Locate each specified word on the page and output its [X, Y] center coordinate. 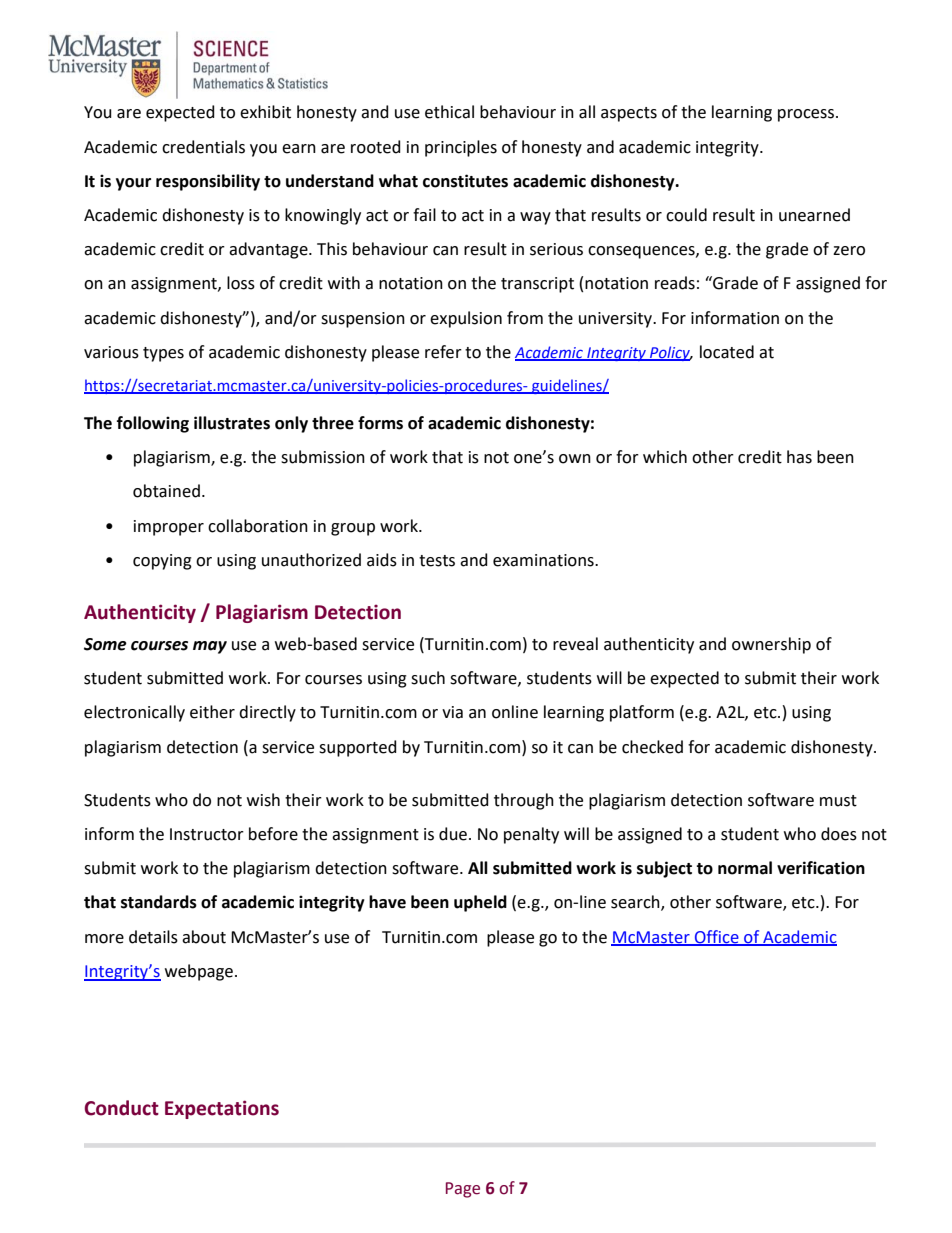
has [799, 457]
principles [461, 148]
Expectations [222, 1109]
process [807, 115]
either [212, 712]
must [838, 801]
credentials [203, 147]
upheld [480, 903]
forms [380, 423]
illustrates [232, 423]
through [524, 801]
